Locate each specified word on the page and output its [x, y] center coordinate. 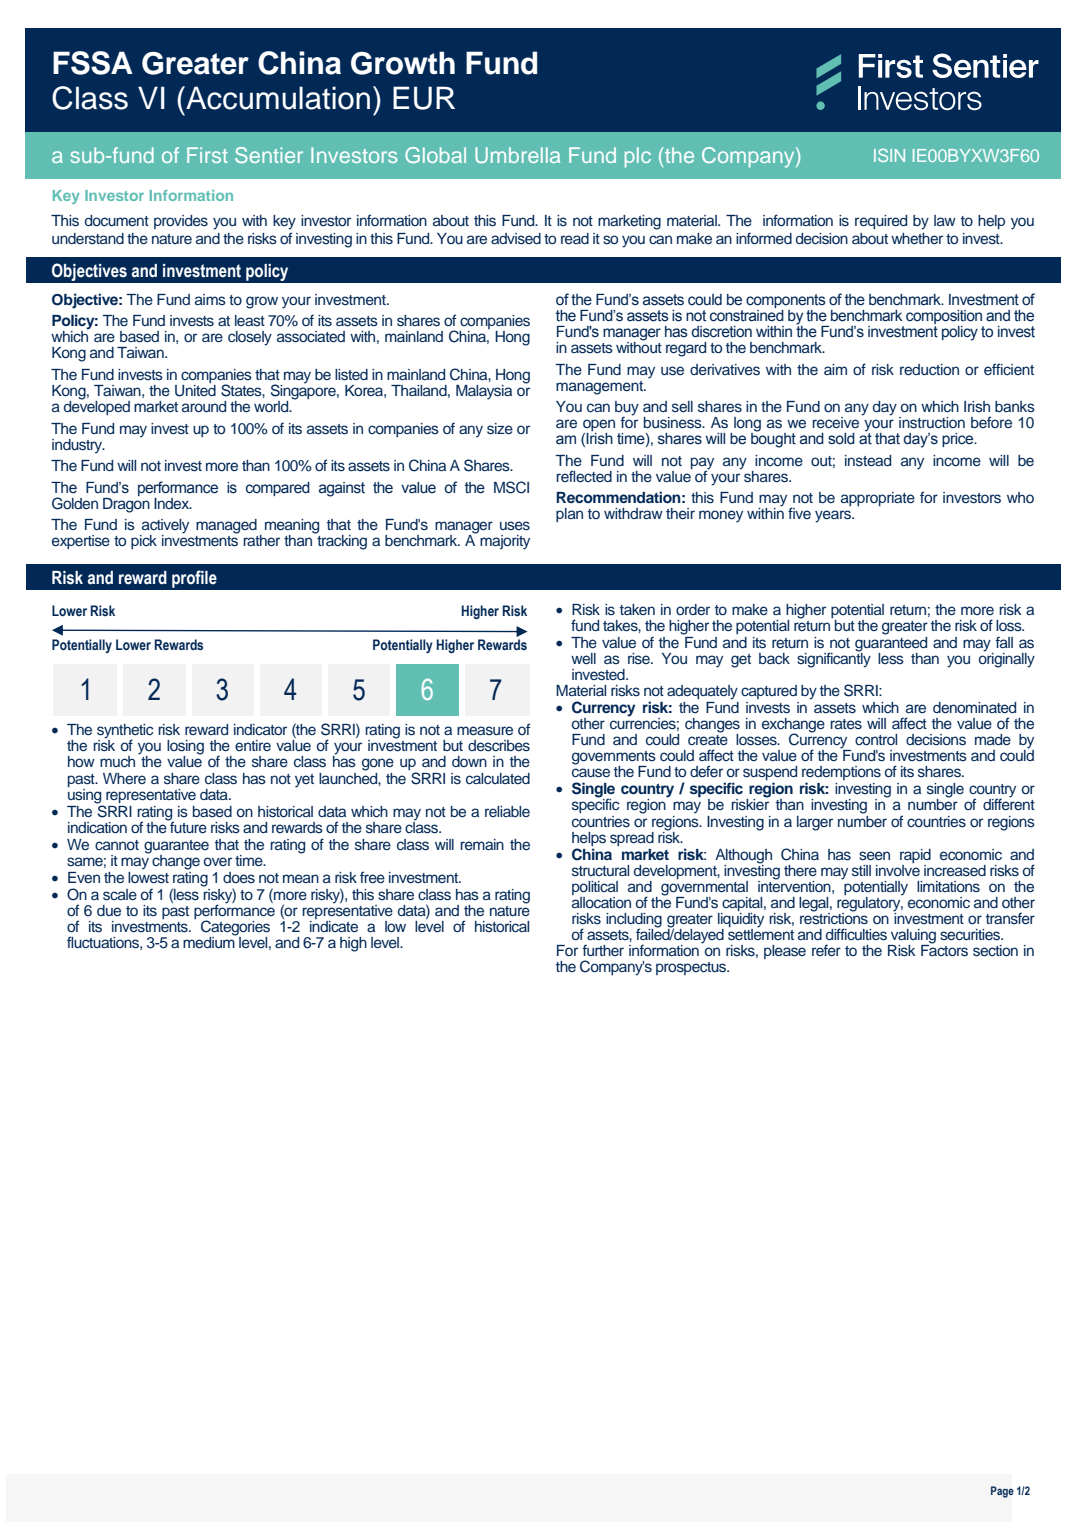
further [603, 950]
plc [638, 157]
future [187, 826]
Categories [235, 929]
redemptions [841, 774]
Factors [944, 949]
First [207, 155]
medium [210, 941]
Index [173, 503]
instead [868, 461]
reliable [507, 811]
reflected [584, 476]
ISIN [889, 155]
